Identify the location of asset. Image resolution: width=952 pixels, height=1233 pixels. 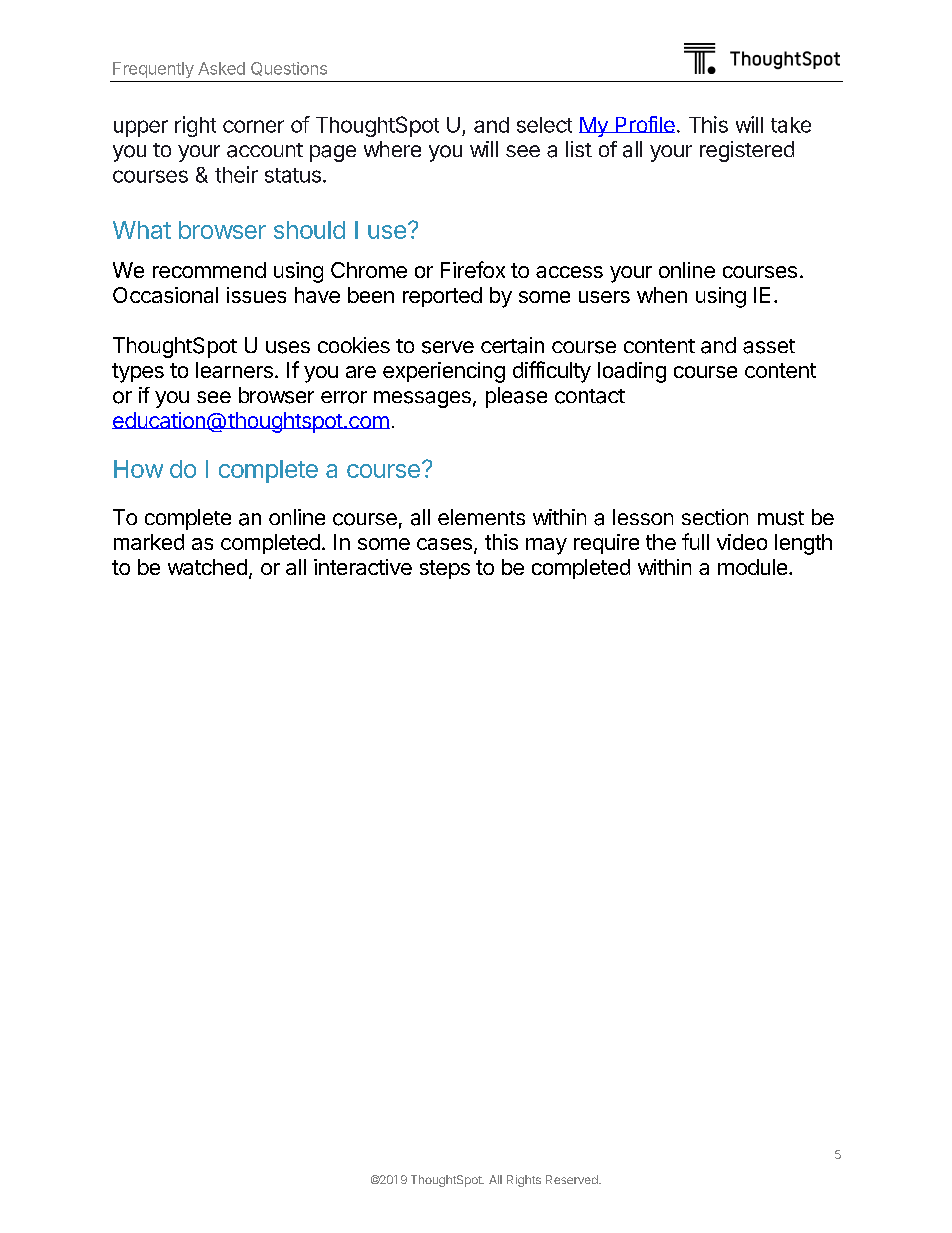
(769, 346).
